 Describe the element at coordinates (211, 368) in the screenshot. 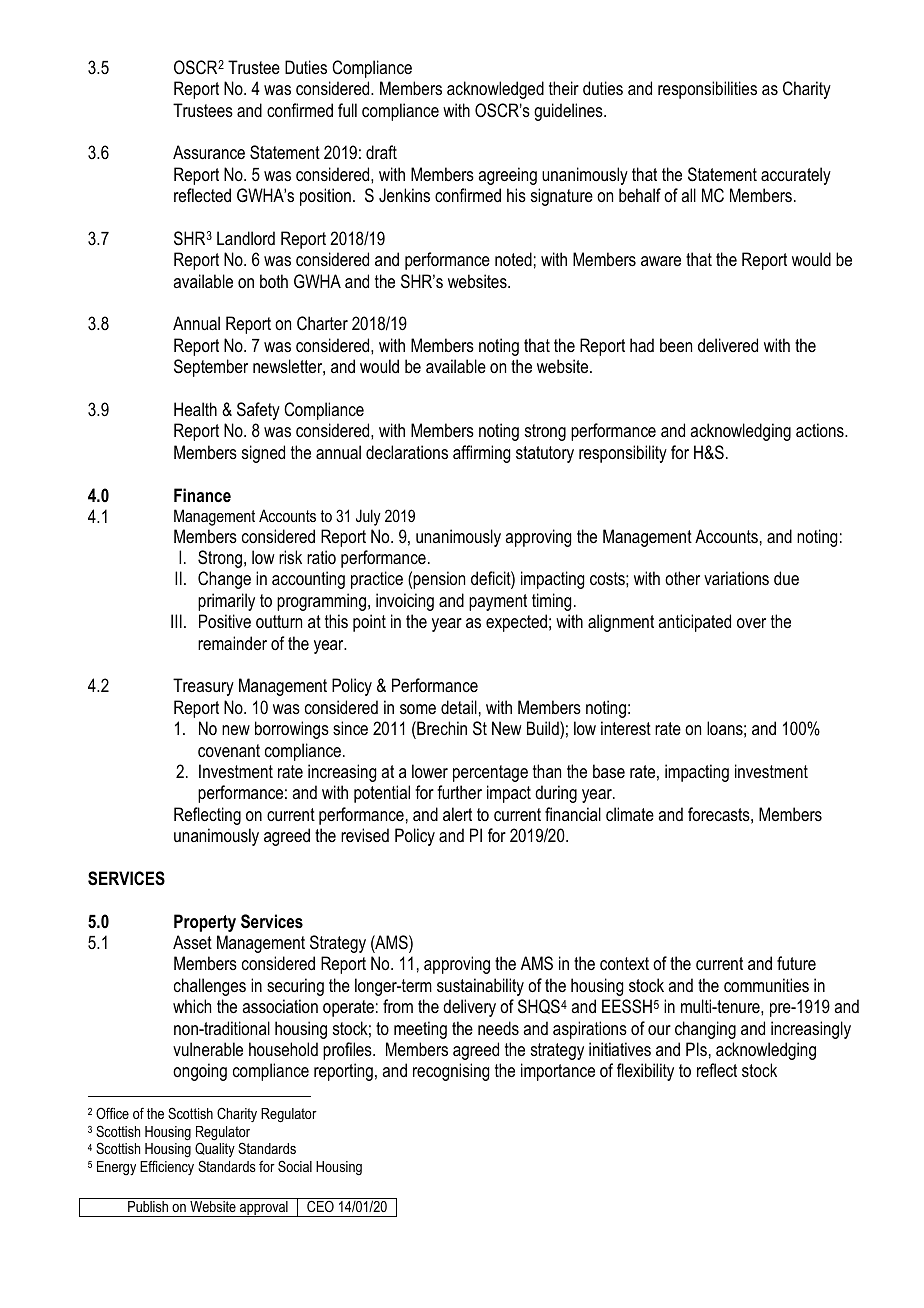

I see `September` at that location.
